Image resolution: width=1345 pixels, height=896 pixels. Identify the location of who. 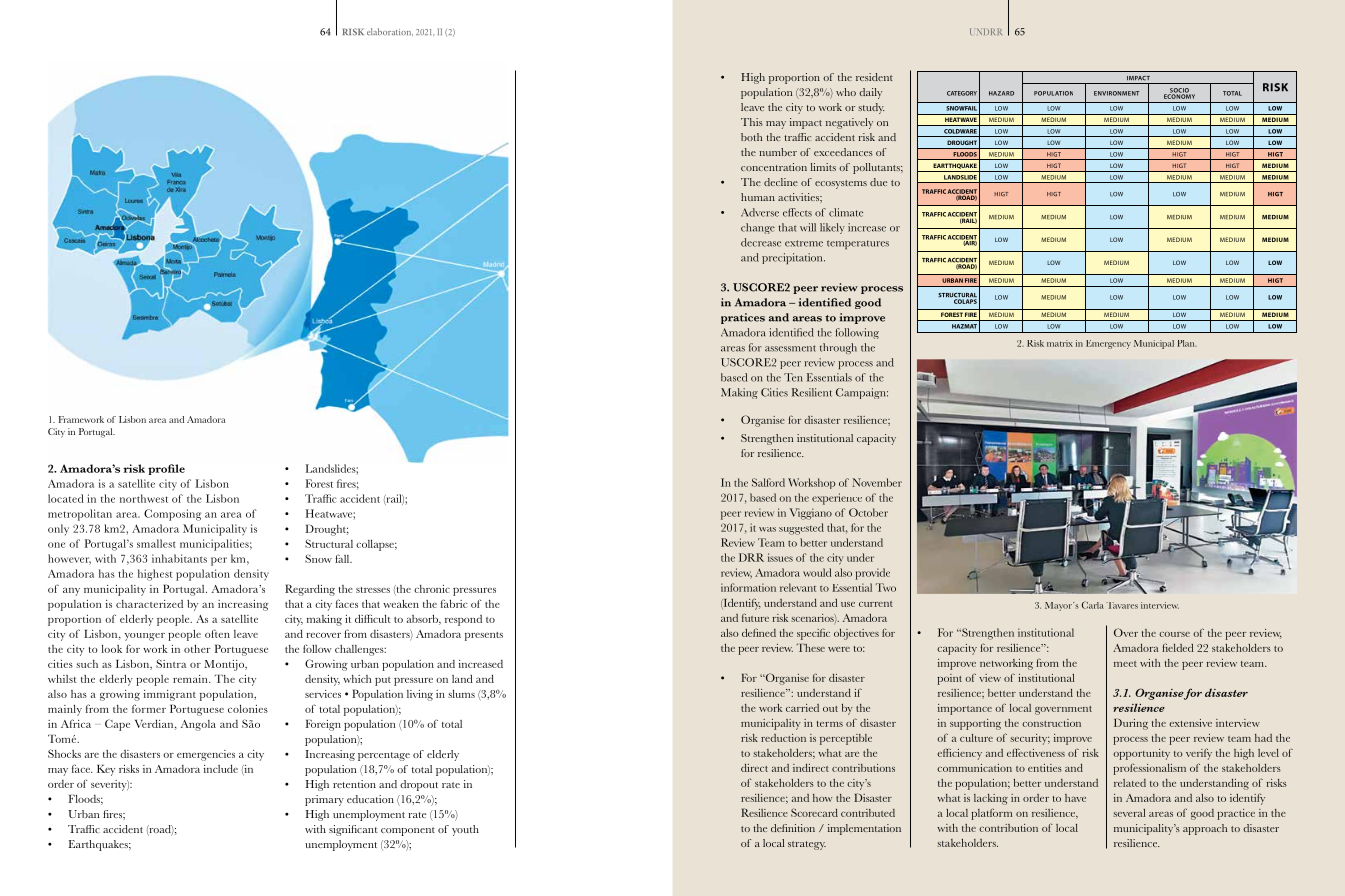
(846, 92).
